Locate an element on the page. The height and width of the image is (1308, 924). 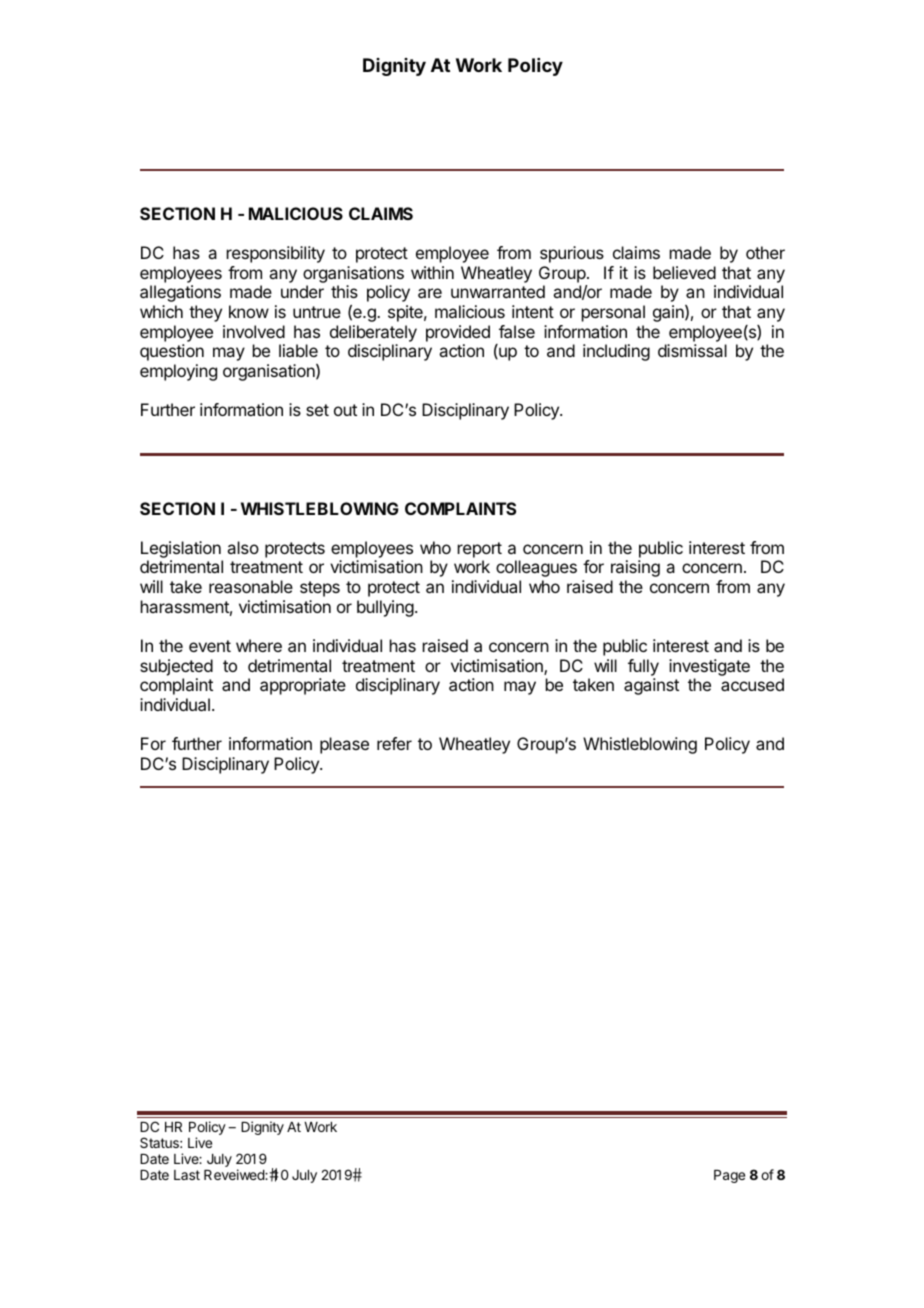
Last is located at coordinates (187, 1175).
